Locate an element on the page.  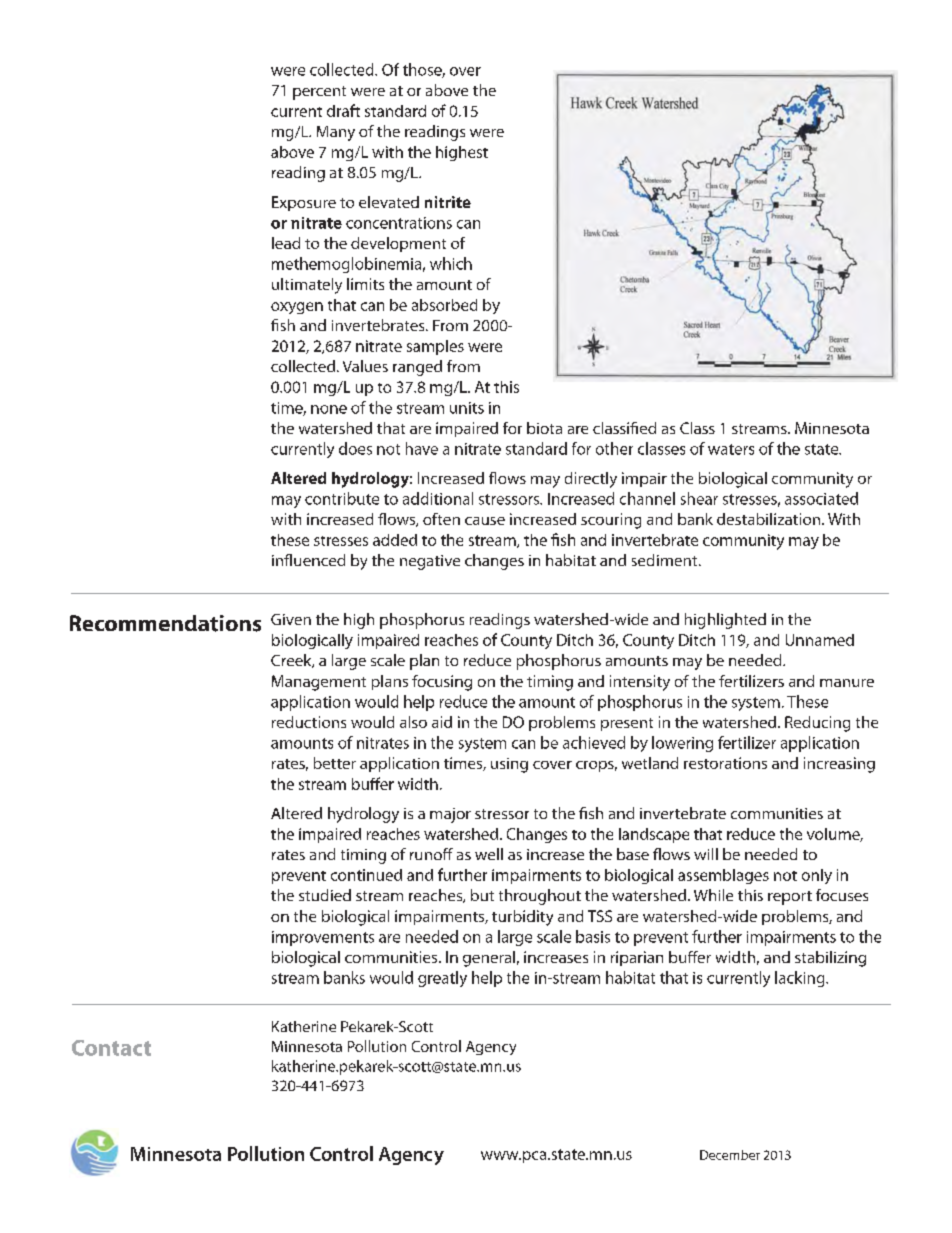
greatly is located at coordinates (442, 979).
